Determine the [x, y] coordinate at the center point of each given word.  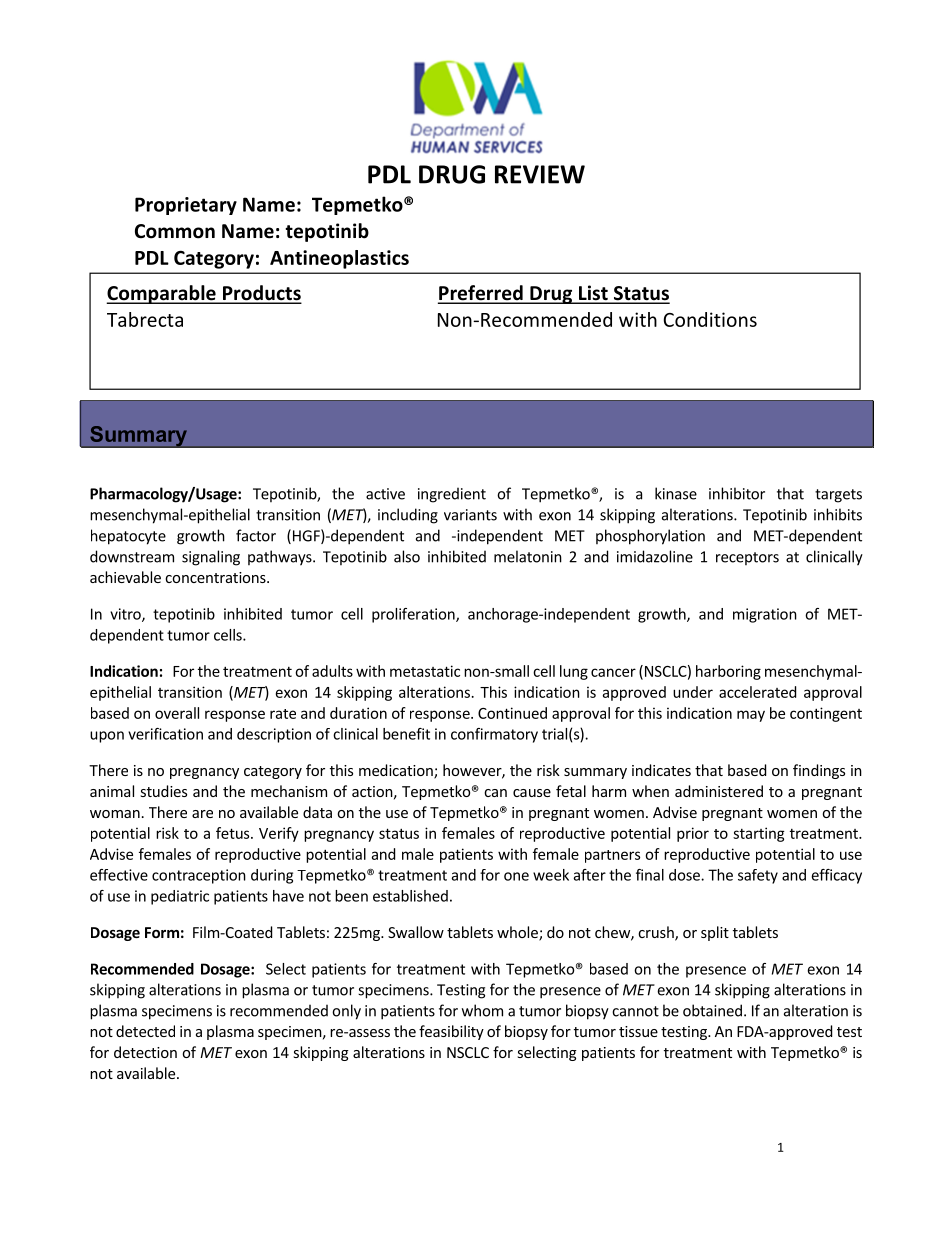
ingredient [452, 495]
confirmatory [494, 735]
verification [165, 734]
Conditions [710, 319]
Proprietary [186, 206]
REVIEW [540, 174]
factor [256, 535]
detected [145, 1031]
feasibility [451, 1032]
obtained [712, 1010]
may [751, 716]
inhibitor [737, 493]
